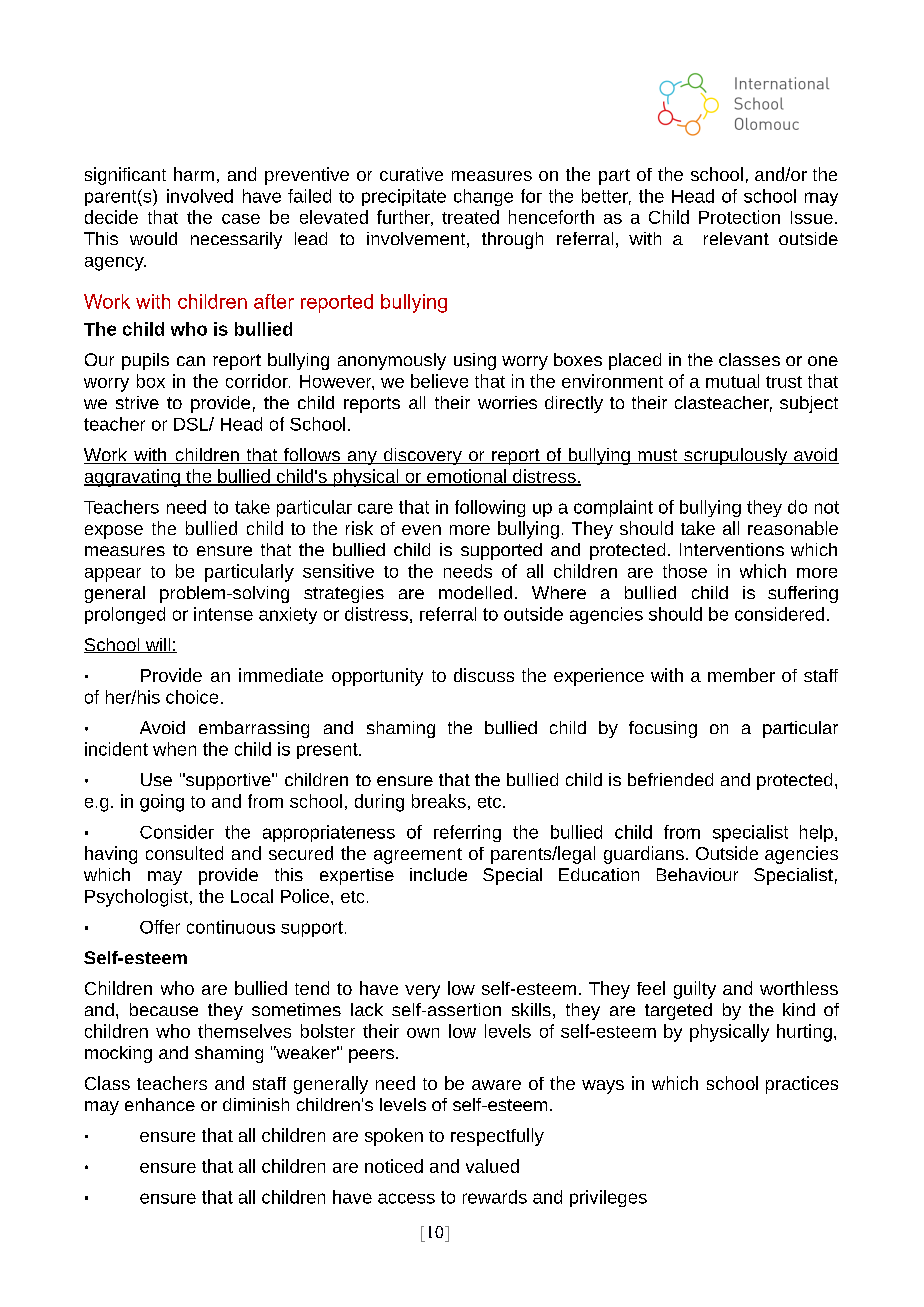 This screenshot has height=1307, width=924. Describe the element at coordinates (114, 532) in the screenshot. I see `expose` at that location.
